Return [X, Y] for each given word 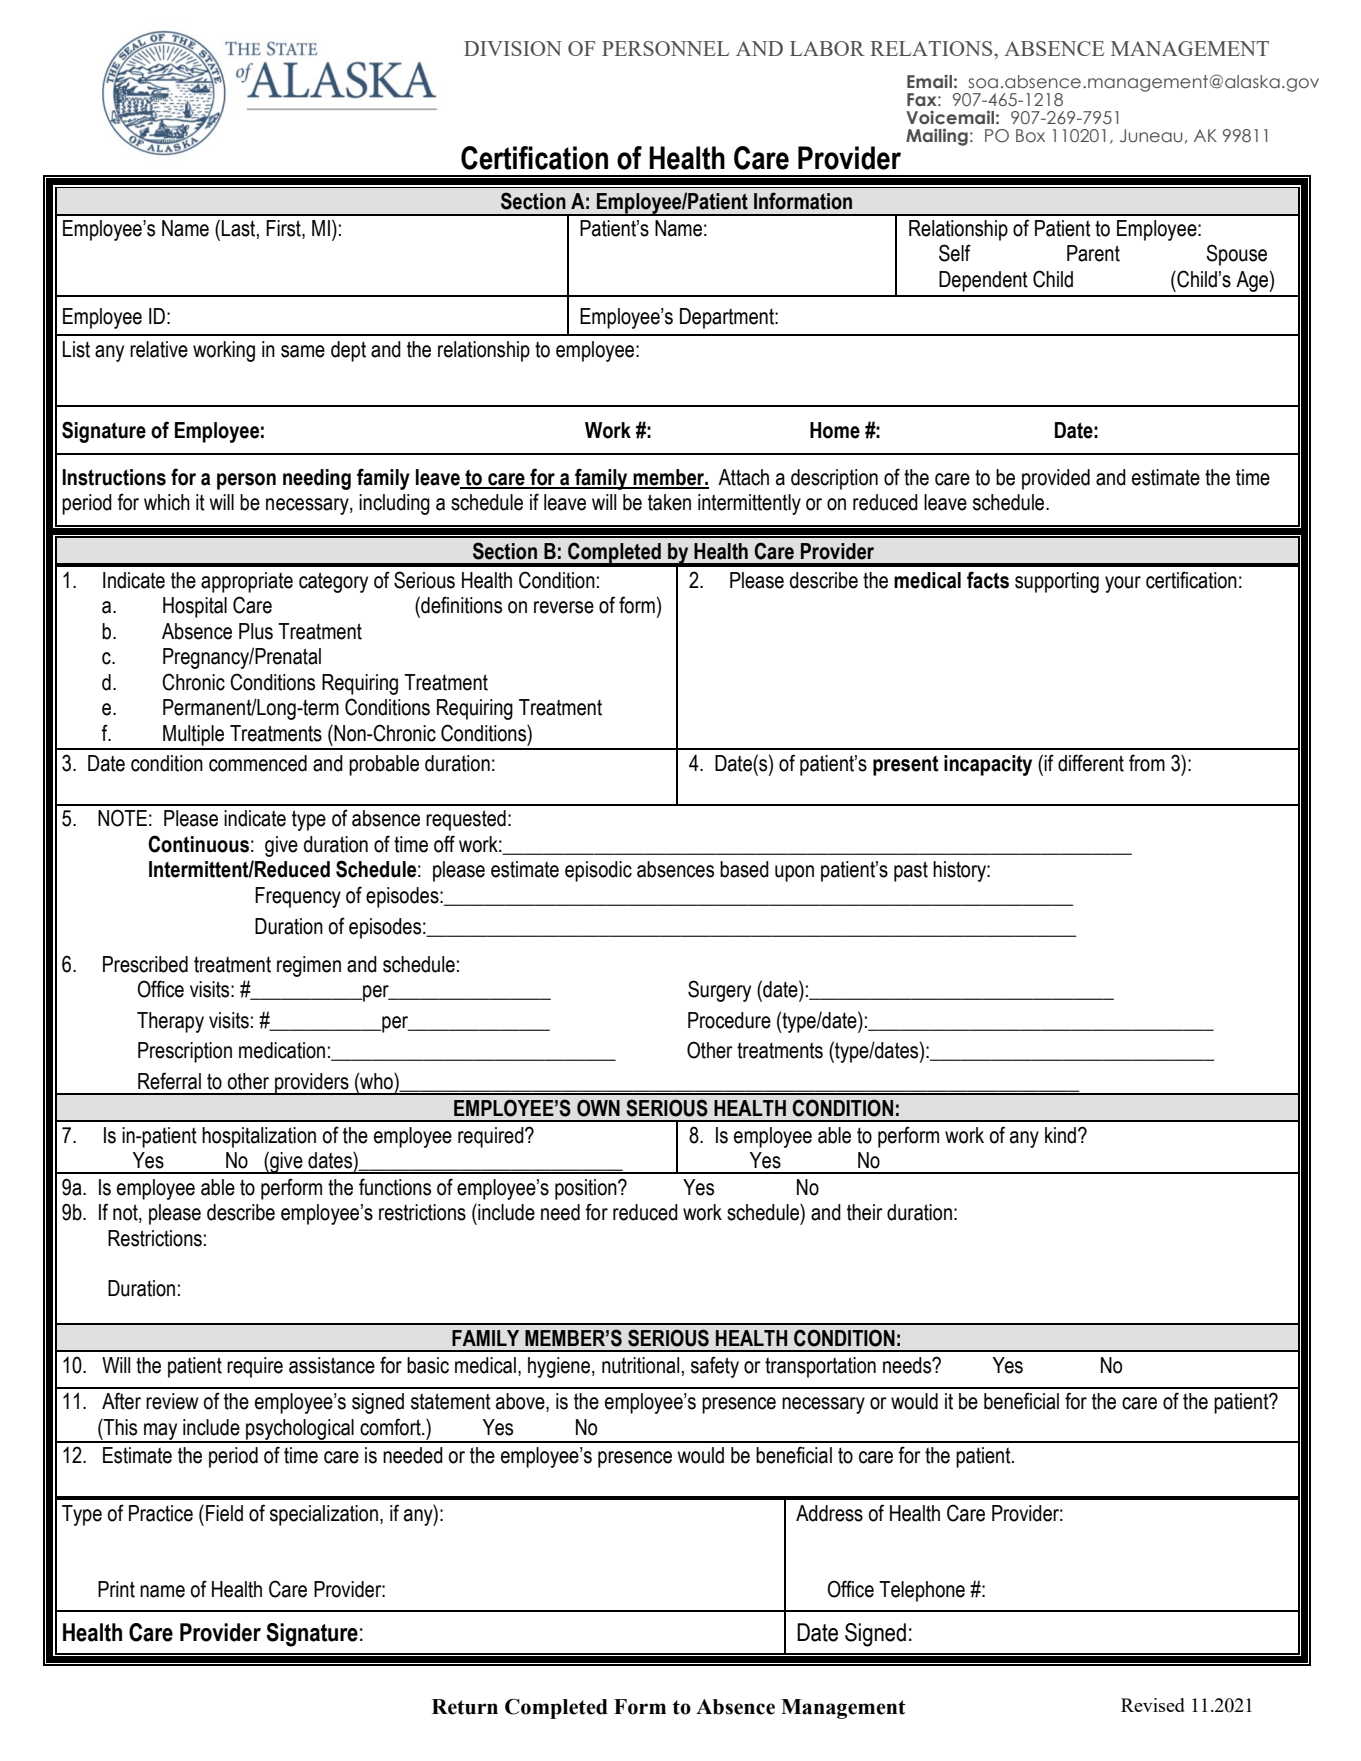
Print [116, 1589]
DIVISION [513, 48]
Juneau [1151, 136]
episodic [598, 871]
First [284, 229]
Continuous [198, 844]
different [1091, 763]
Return [465, 1707]
